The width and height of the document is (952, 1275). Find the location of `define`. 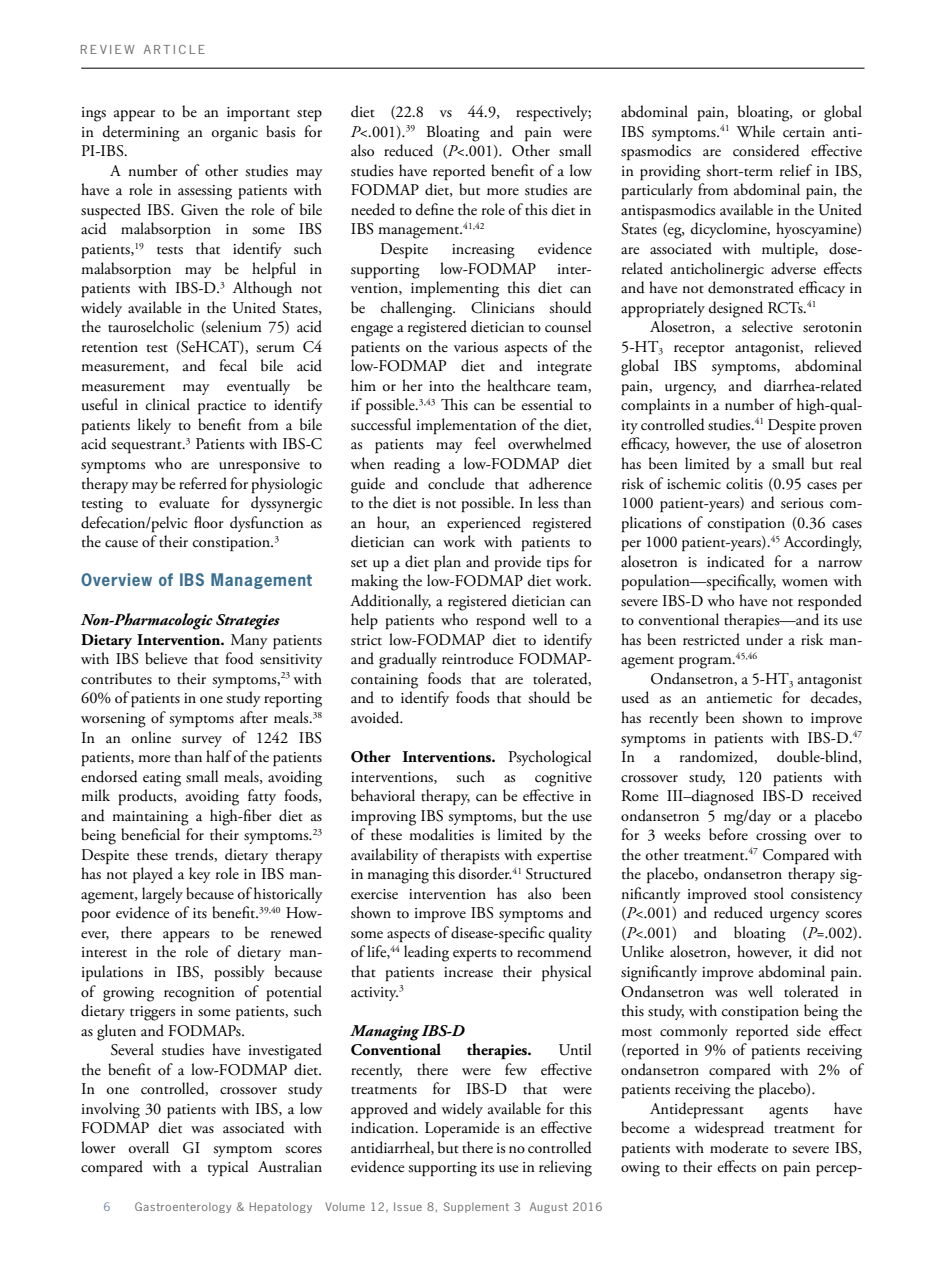

define is located at coordinates (435, 209).
